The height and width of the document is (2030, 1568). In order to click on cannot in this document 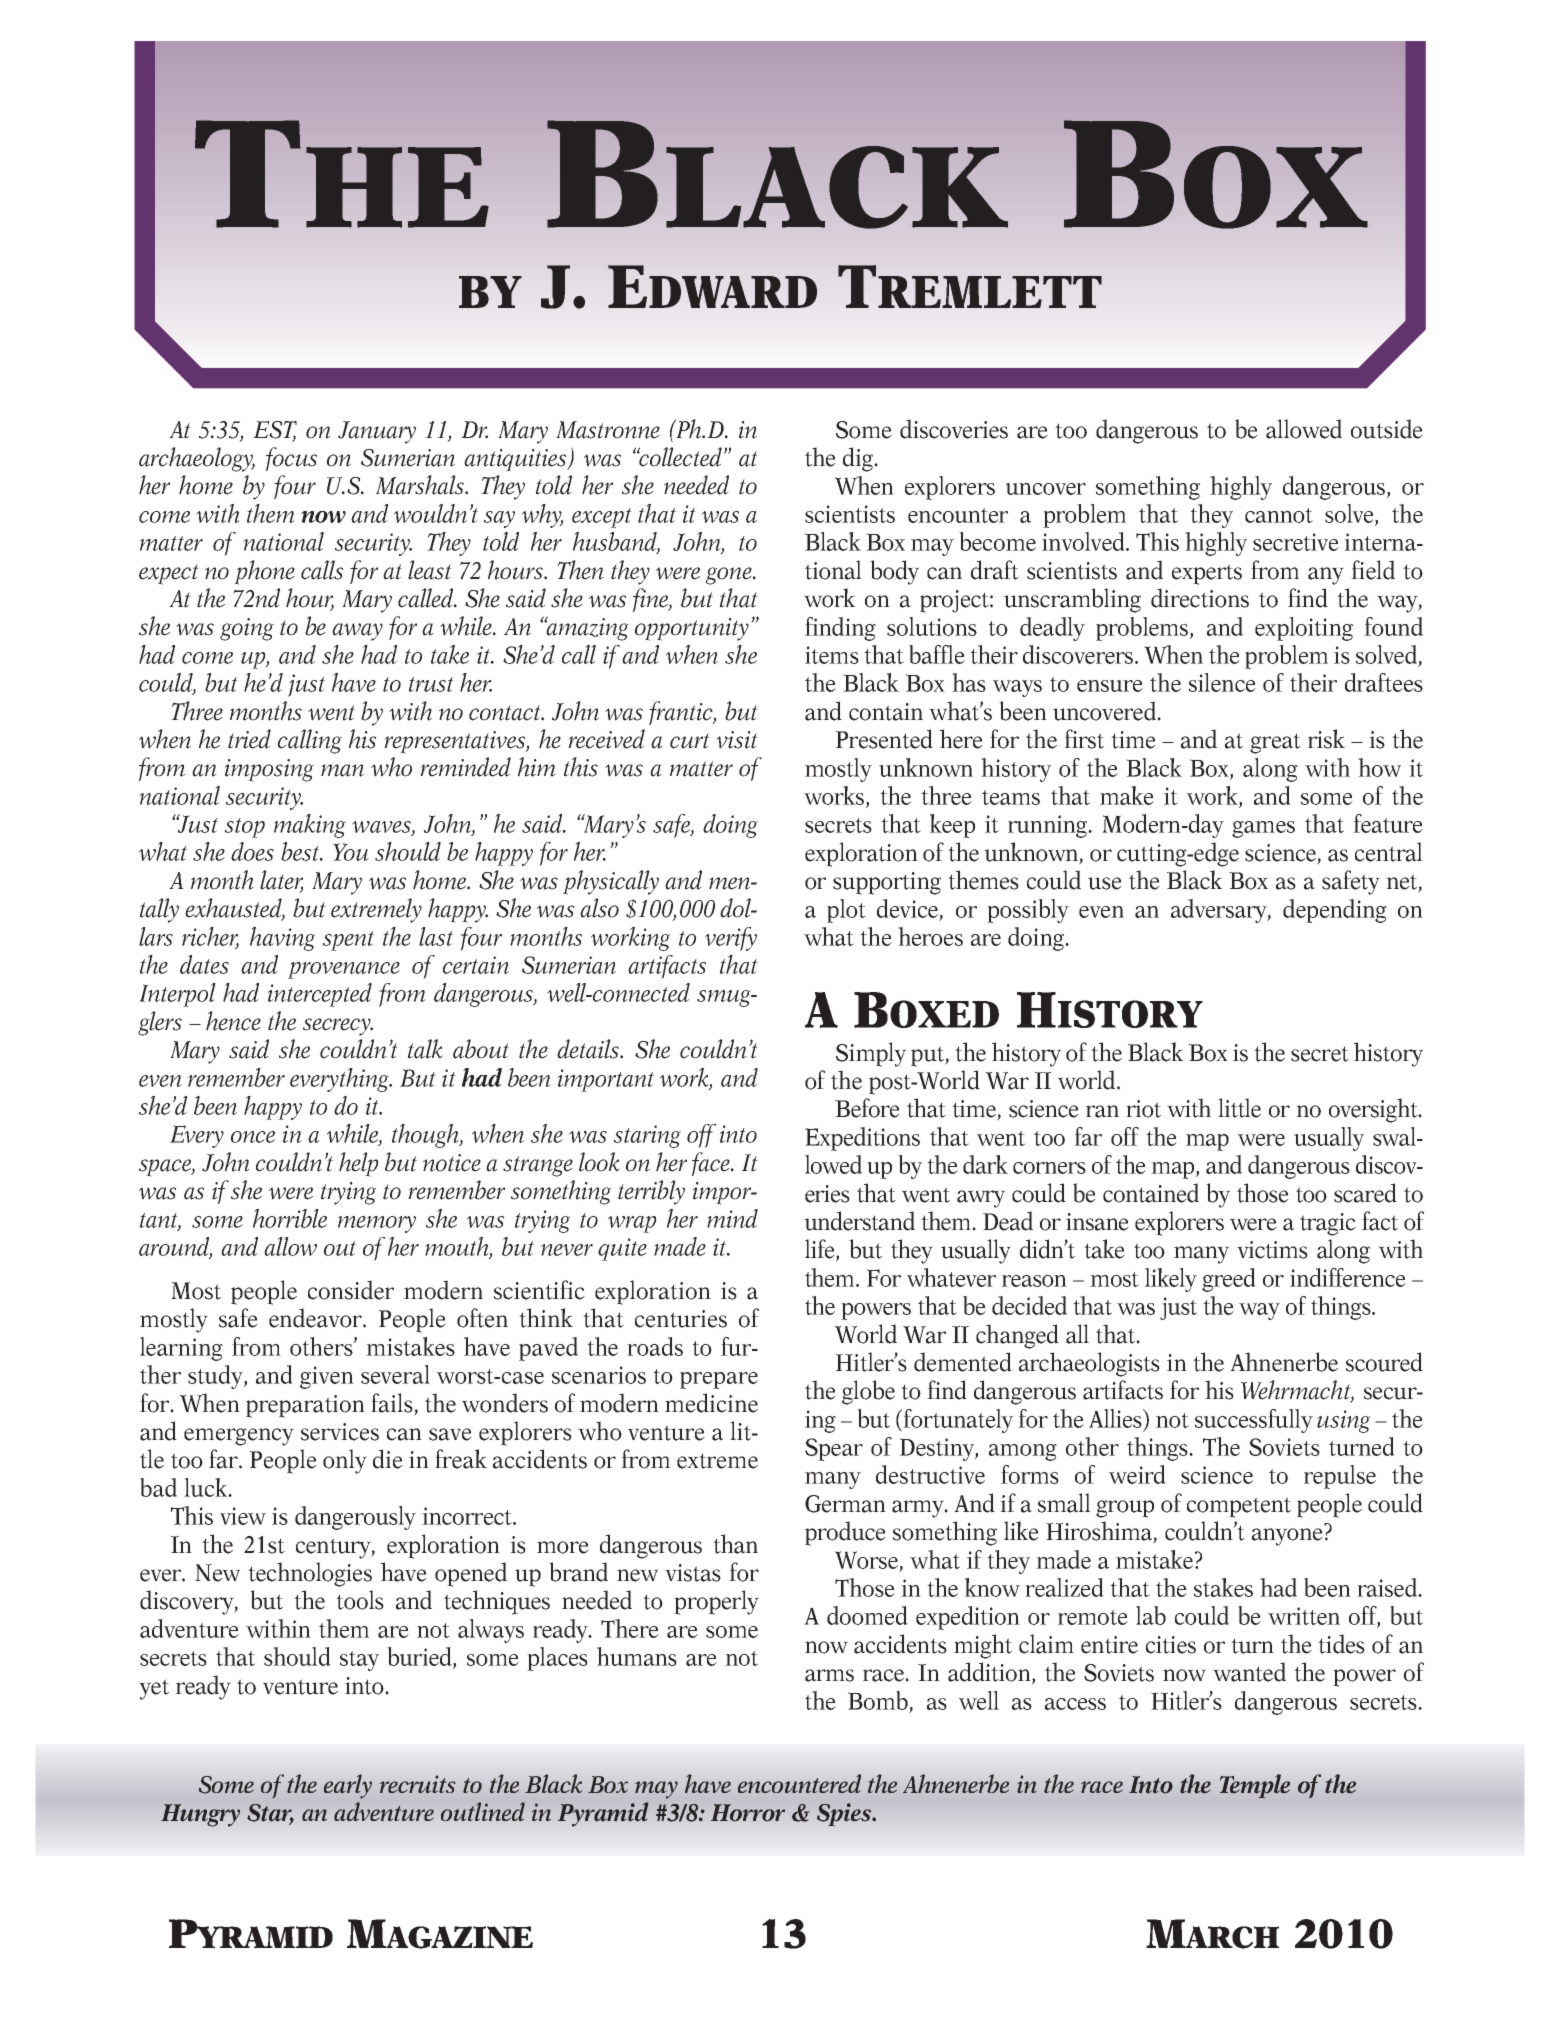, I will do `click(1279, 515)`.
